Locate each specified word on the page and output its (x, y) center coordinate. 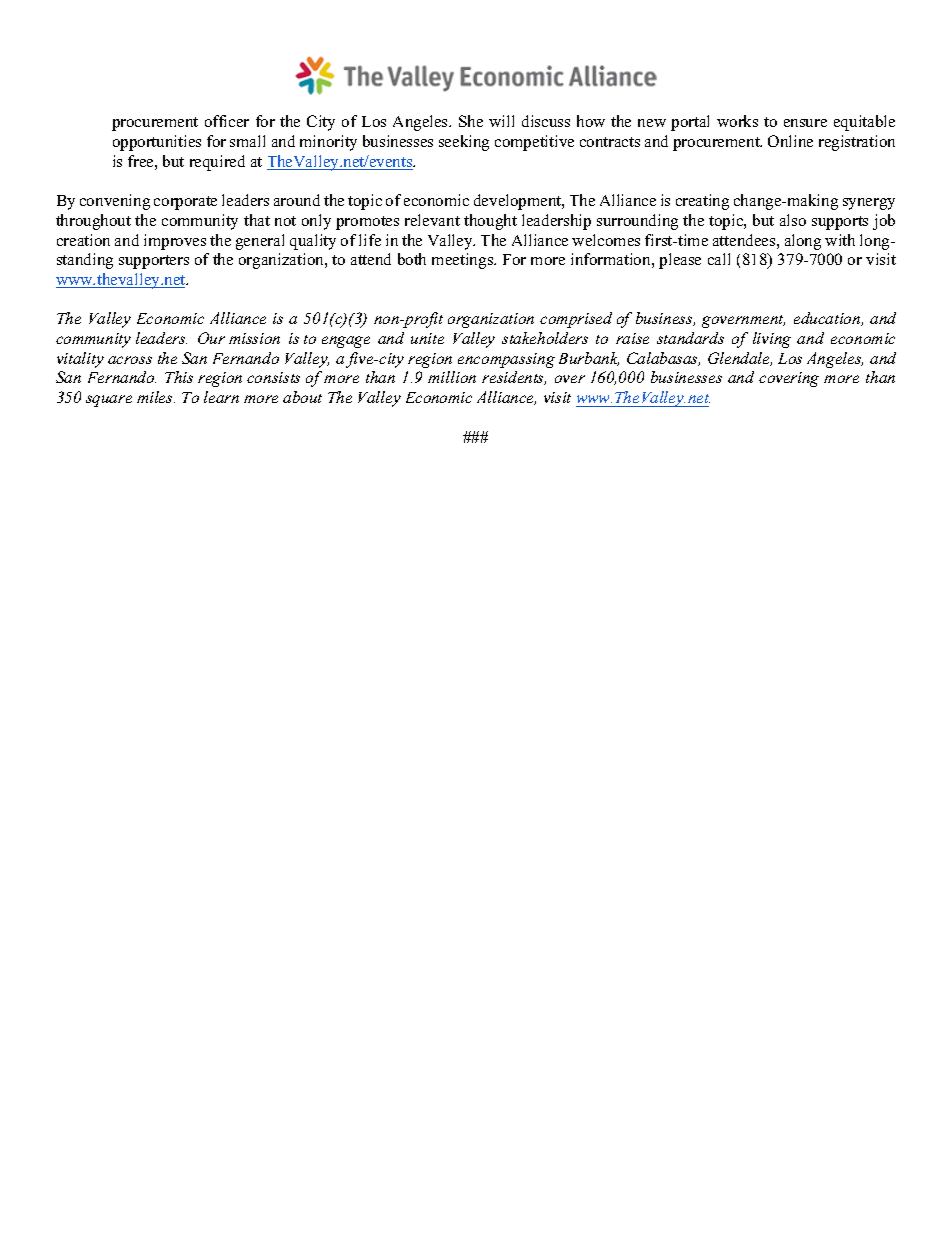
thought (490, 222)
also (793, 220)
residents (514, 378)
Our (211, 338)
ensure (805, 123)
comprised (576, 320)
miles (156, 397)
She (471, 121)
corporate (185, 203)
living (772, 340)
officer (227, 121)
